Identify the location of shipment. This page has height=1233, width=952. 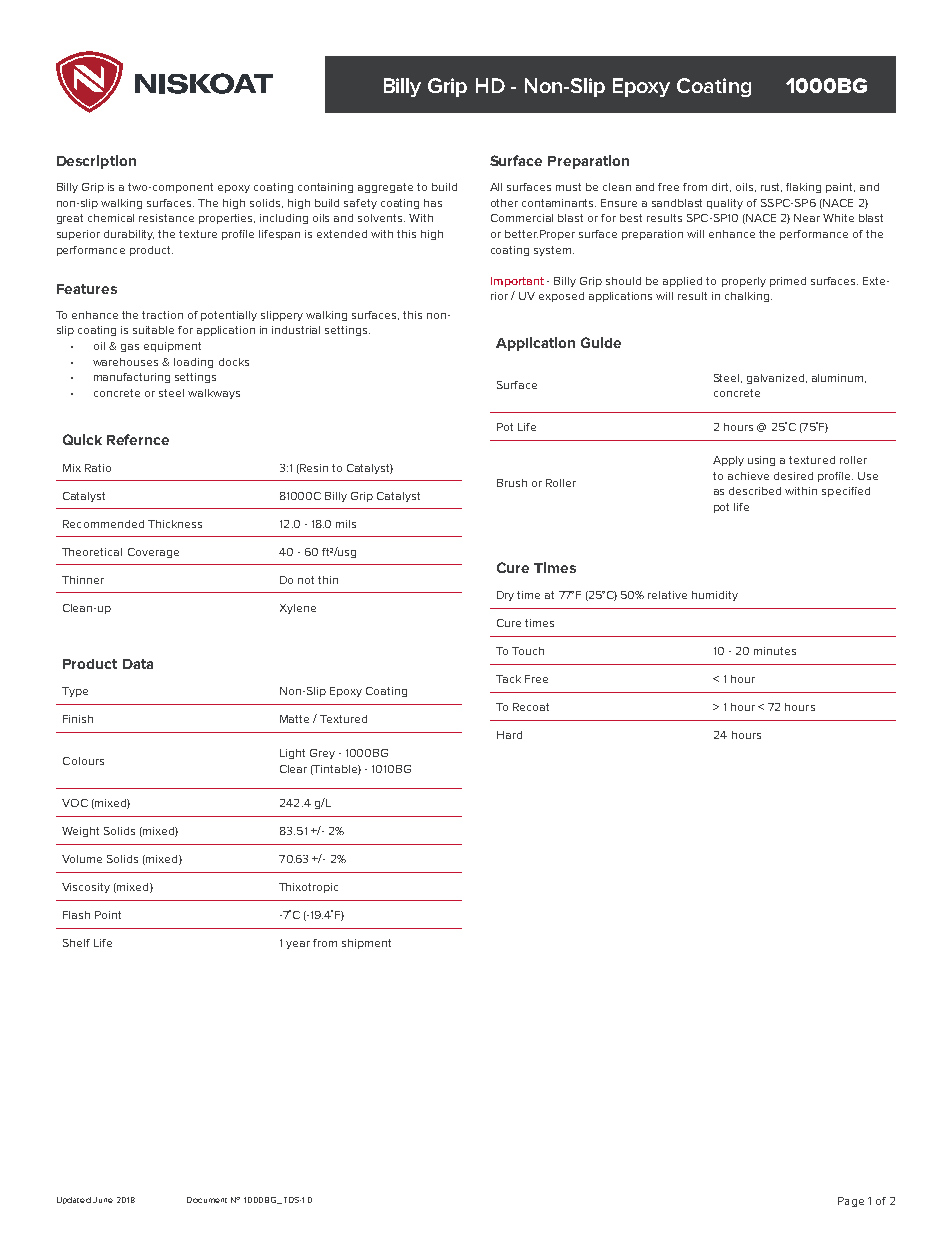
(366, 944).
